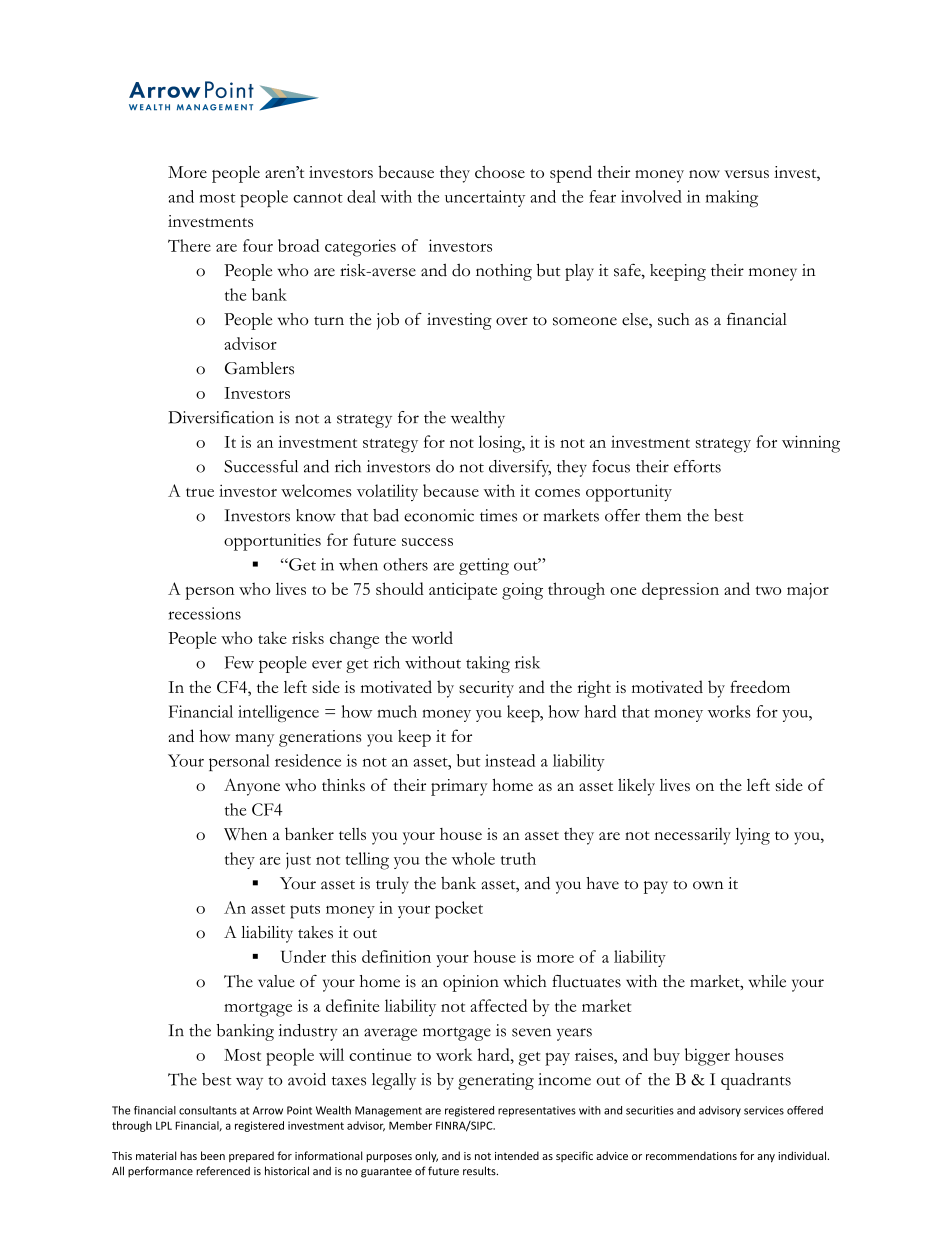 The width and height of the screenshot is (952, 1233). What do you see at coordinates (305, 911) in the screenshot?
I see `puts` at bounding box center [305, 911].
